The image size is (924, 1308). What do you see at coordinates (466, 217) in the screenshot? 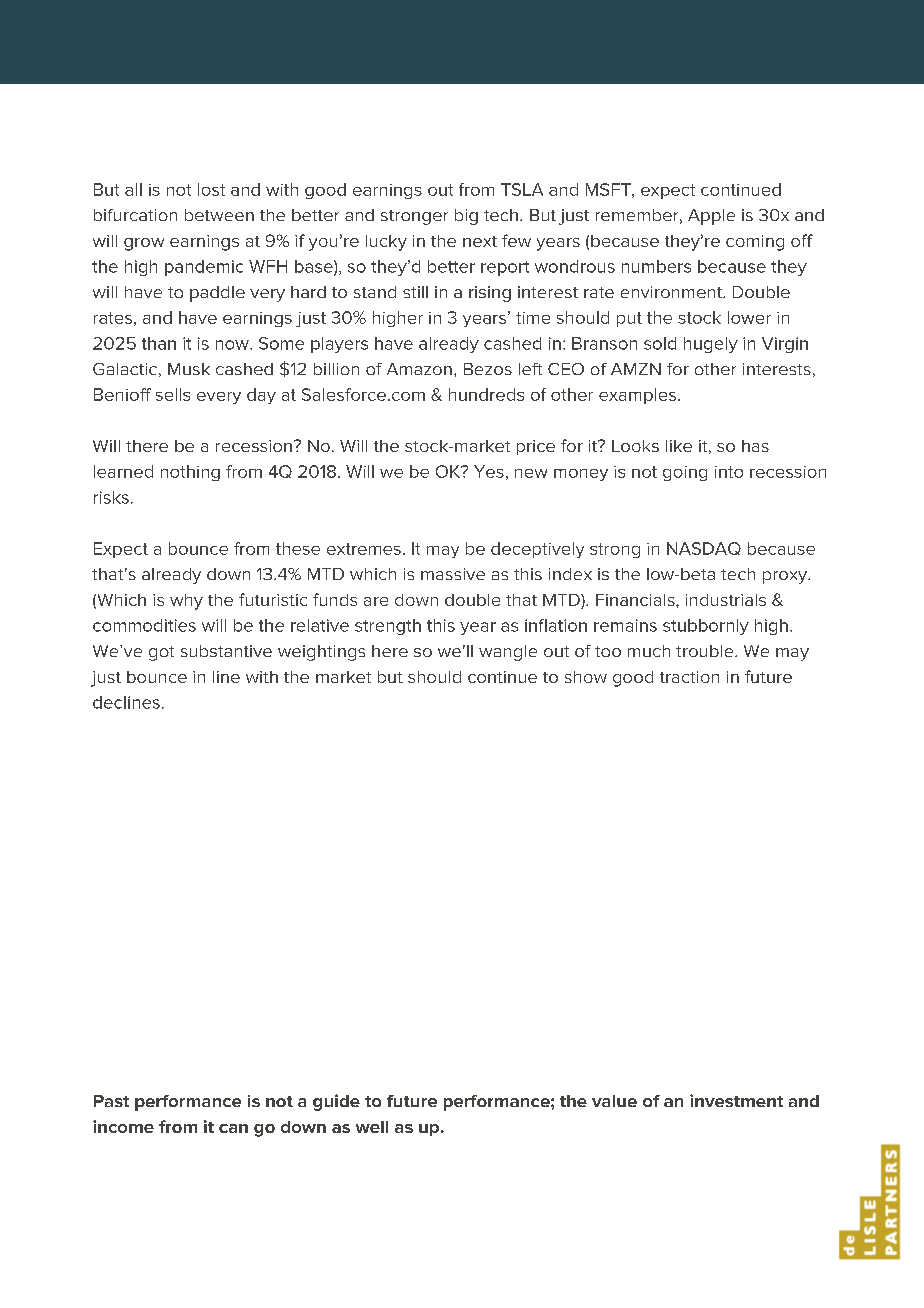
I see `big` at bounding box center [466, 217].
